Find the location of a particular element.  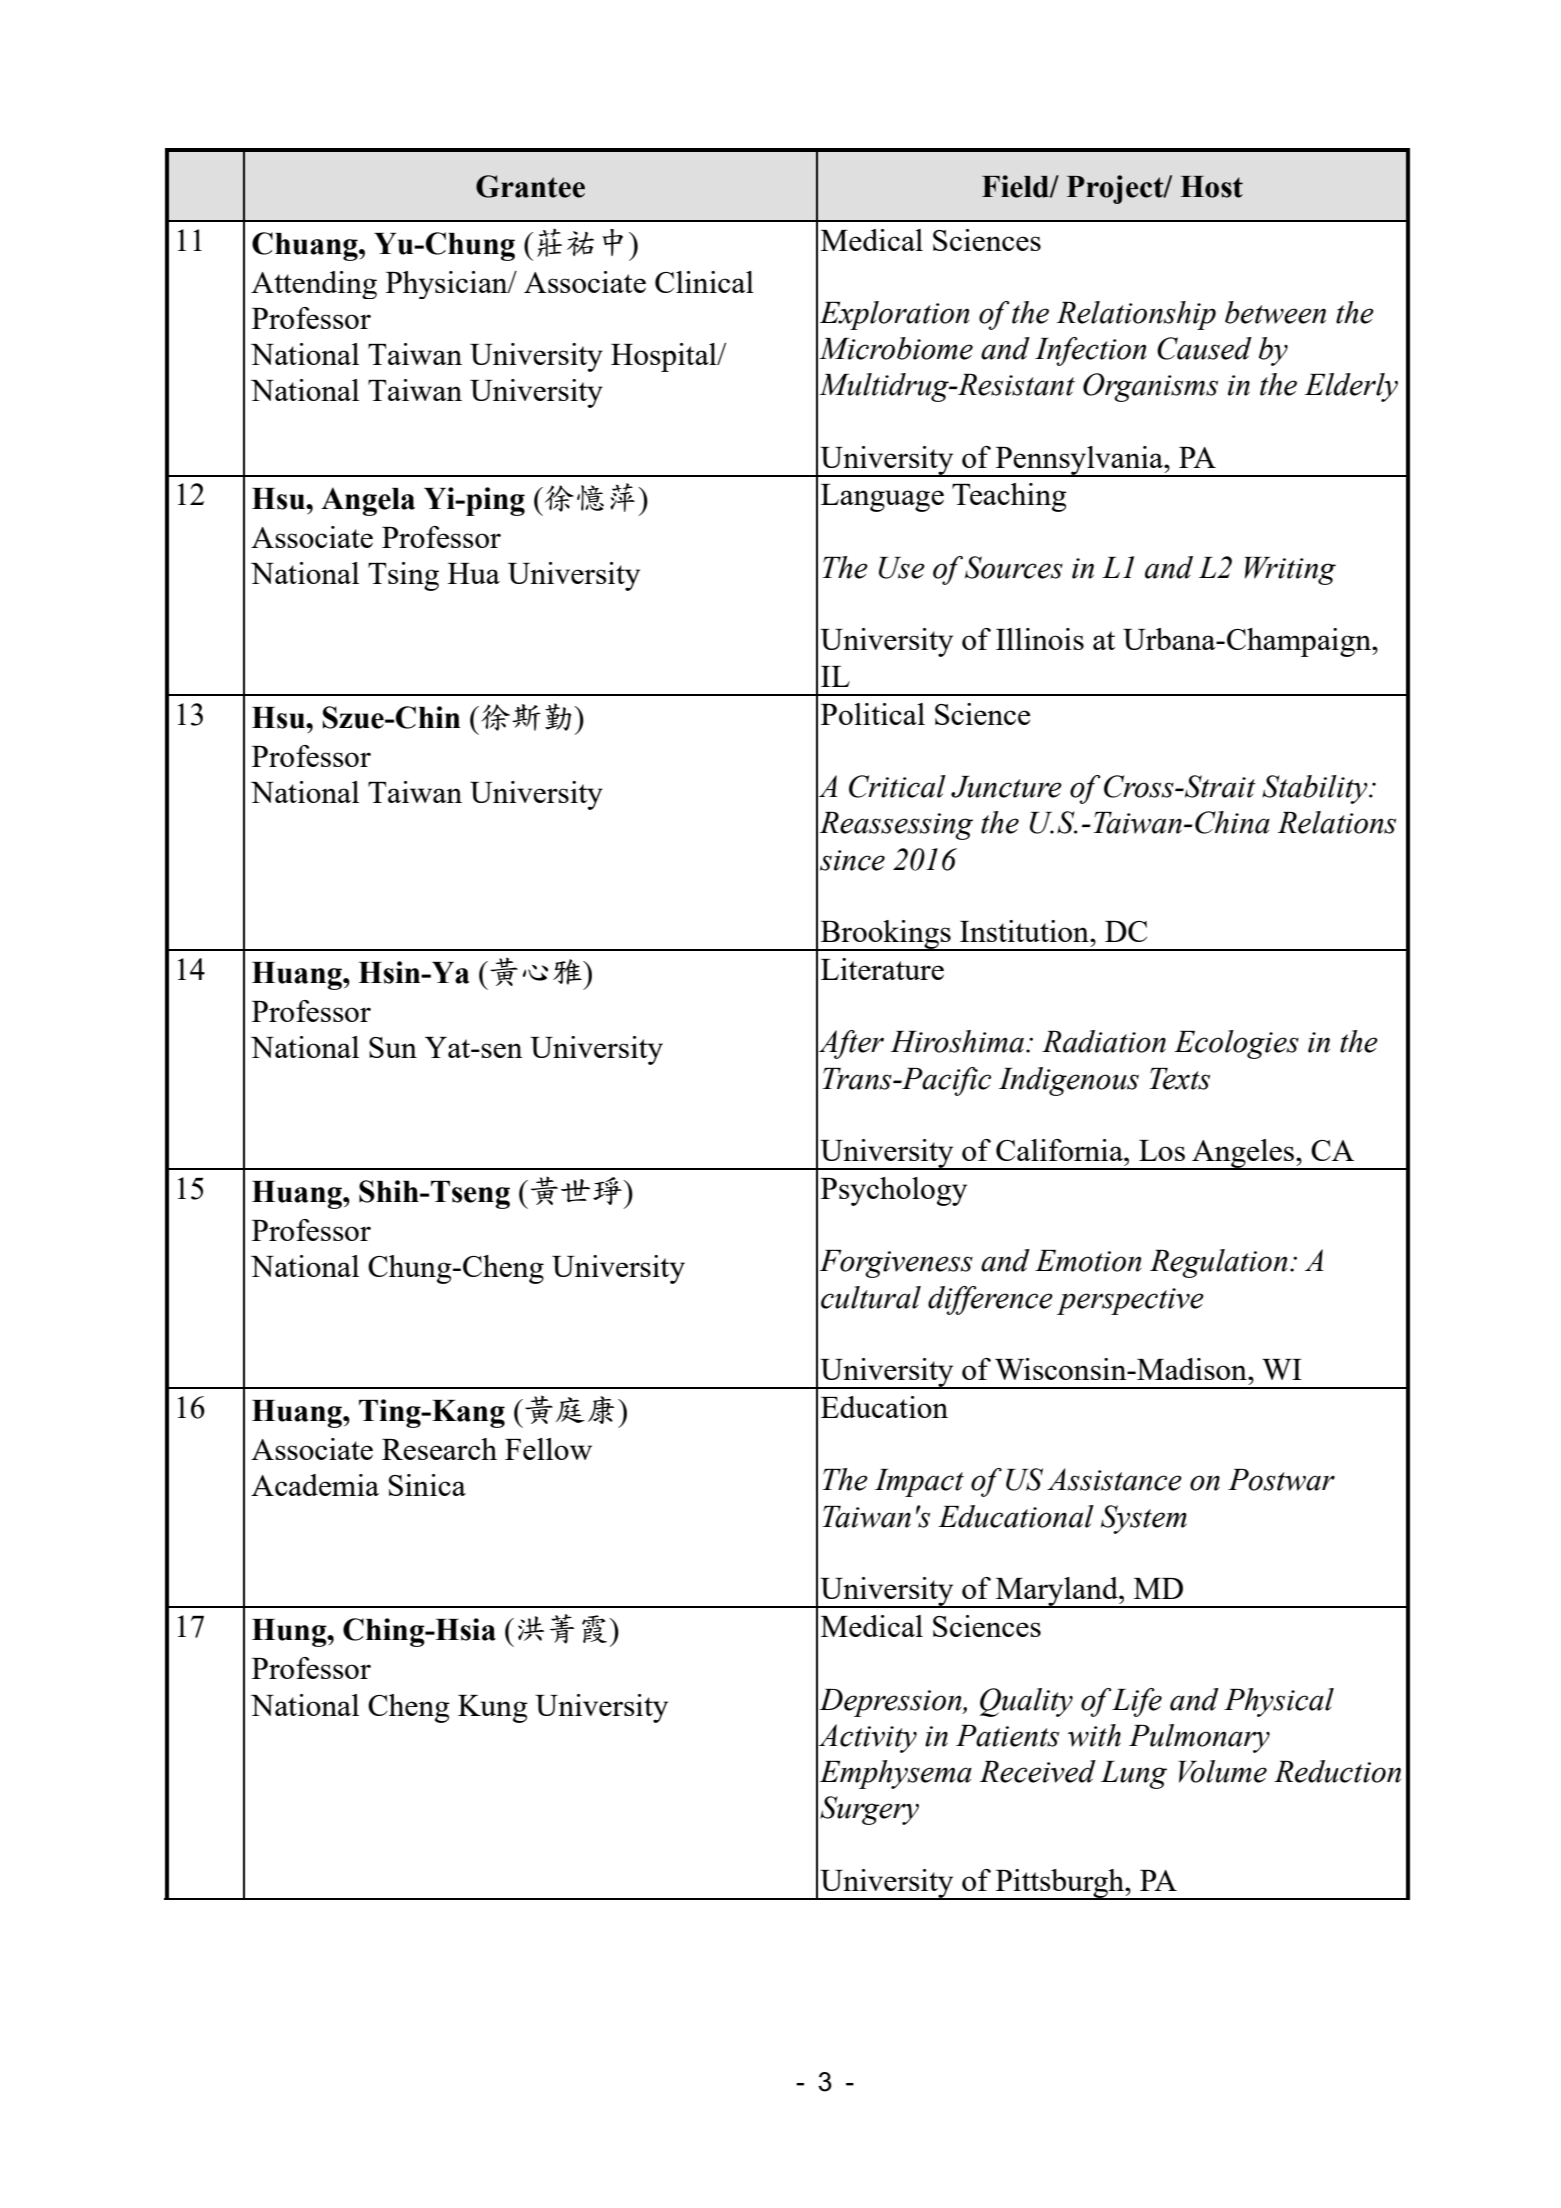

cultural is located at coordinates (871, 1297).
